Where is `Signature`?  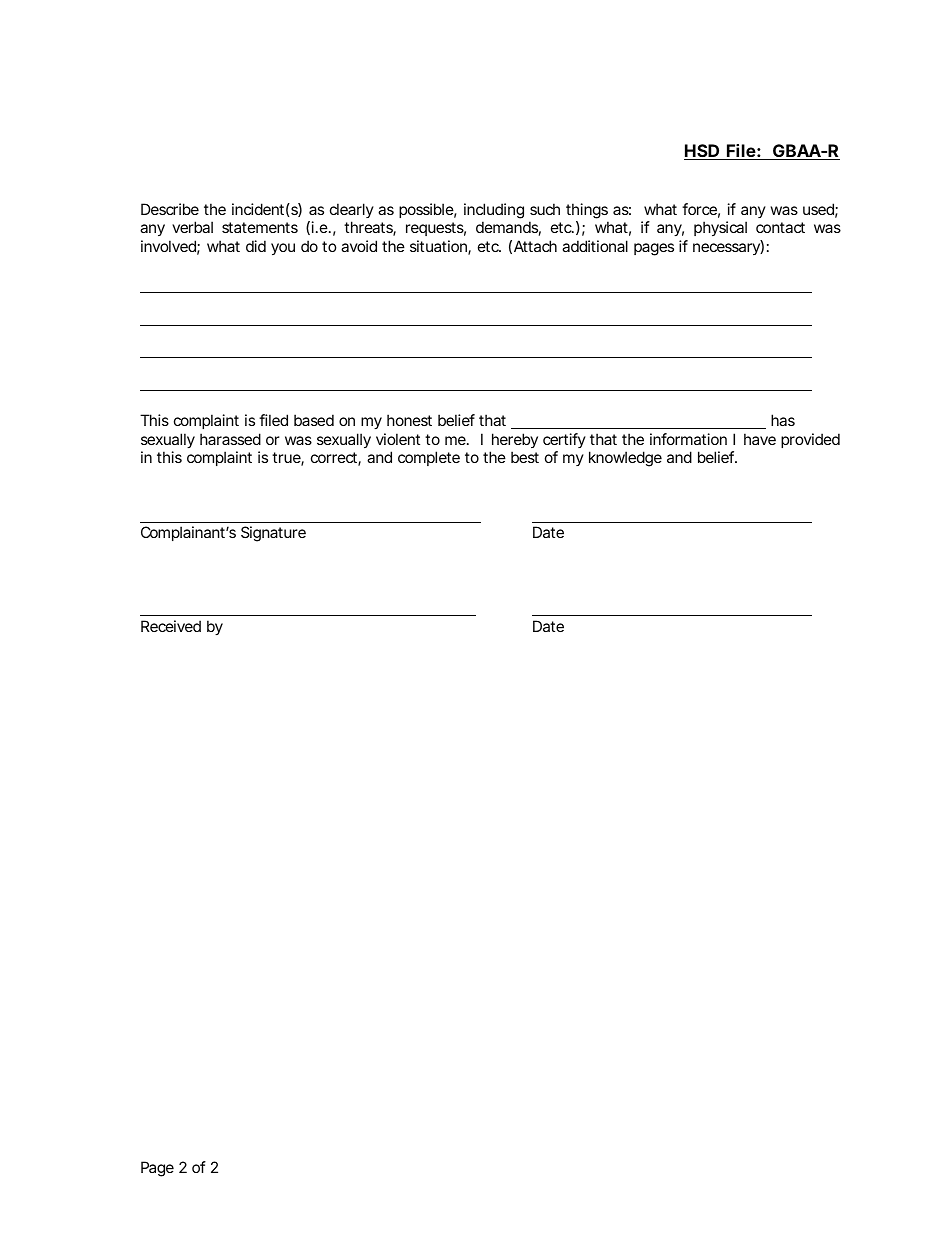 Signature is located at coordinates (273, 534).
